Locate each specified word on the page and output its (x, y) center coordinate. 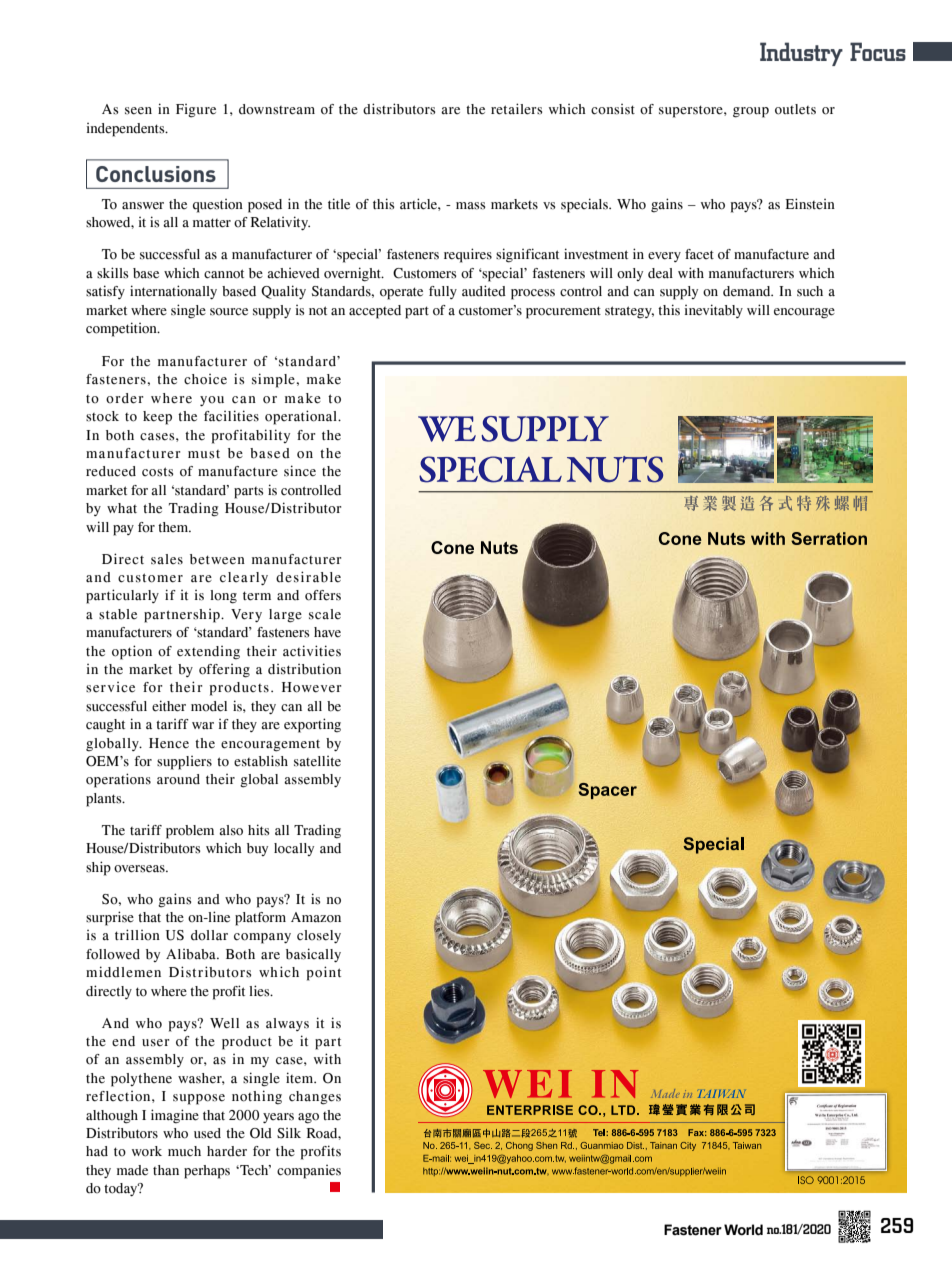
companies (309, 1172)
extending (208, 653)
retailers (516, 109)
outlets (795, 109)
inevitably (714, 311)
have (327, 632)
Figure (196, 111)
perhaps (207, 1172)
